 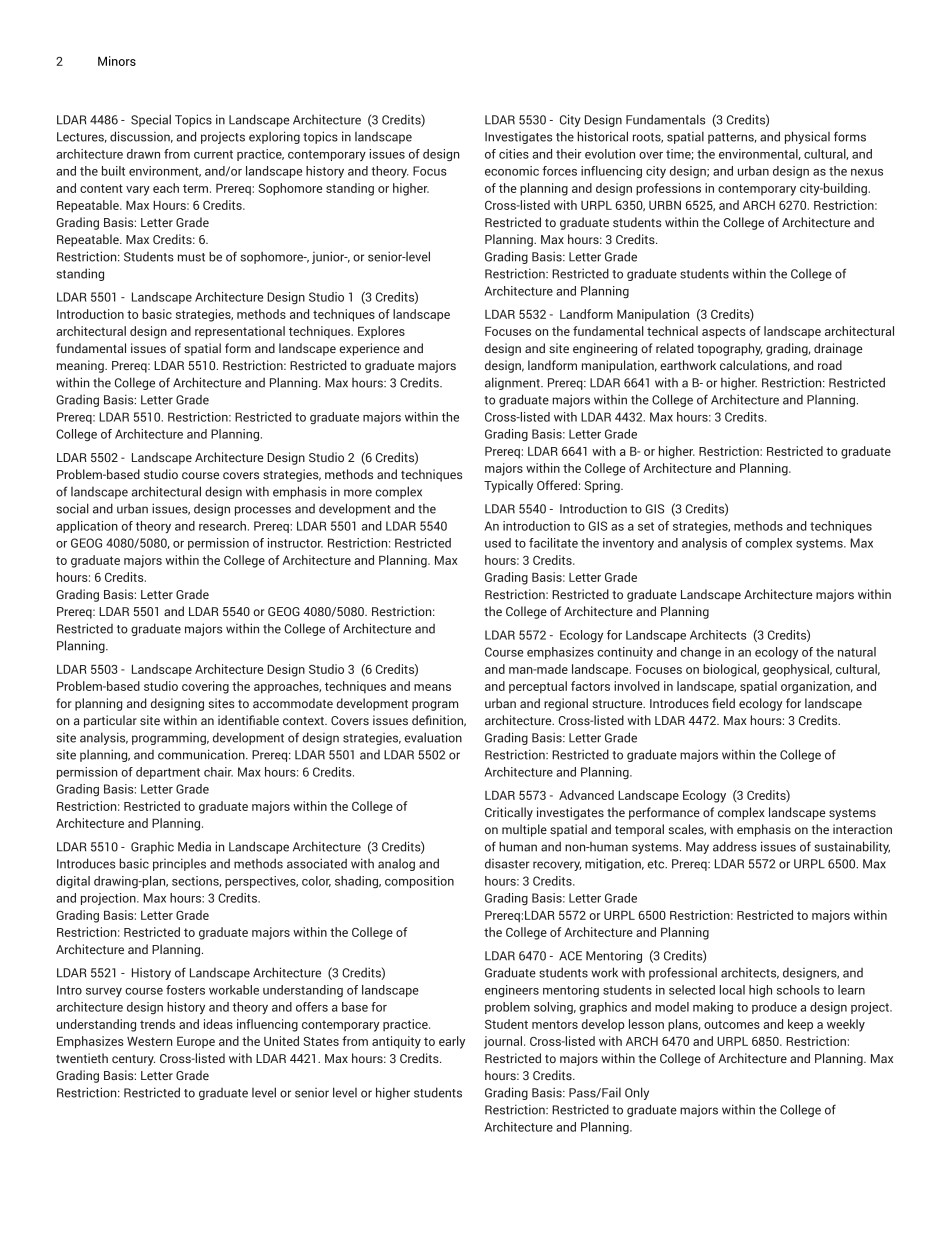 What do you see at coordinates (452, 1042) in the document?
I see `early` at bounding box center [452, 1042].
